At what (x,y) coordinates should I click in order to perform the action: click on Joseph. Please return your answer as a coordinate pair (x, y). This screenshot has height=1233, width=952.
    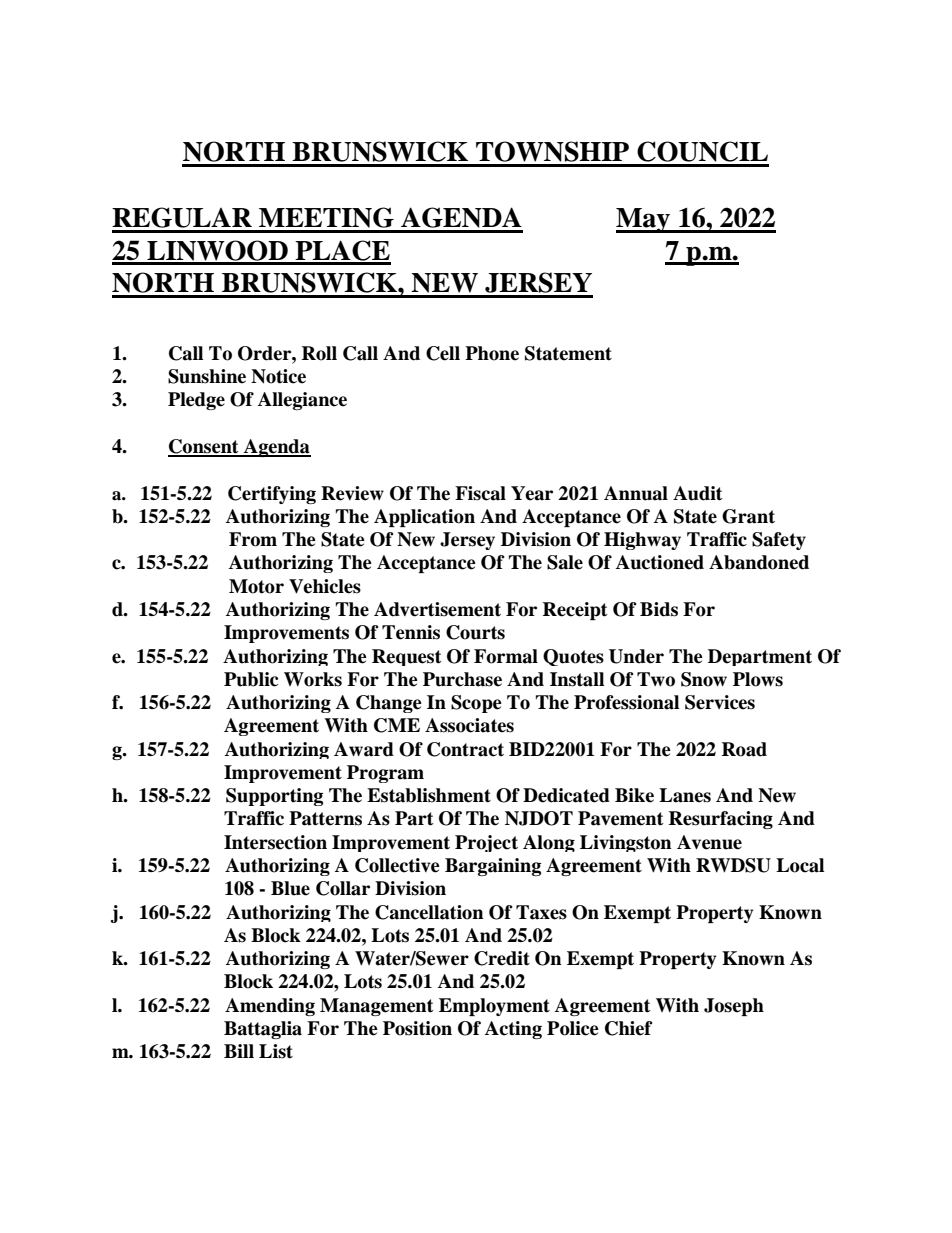
    Looking at the image, I should click on (734, 1007).
